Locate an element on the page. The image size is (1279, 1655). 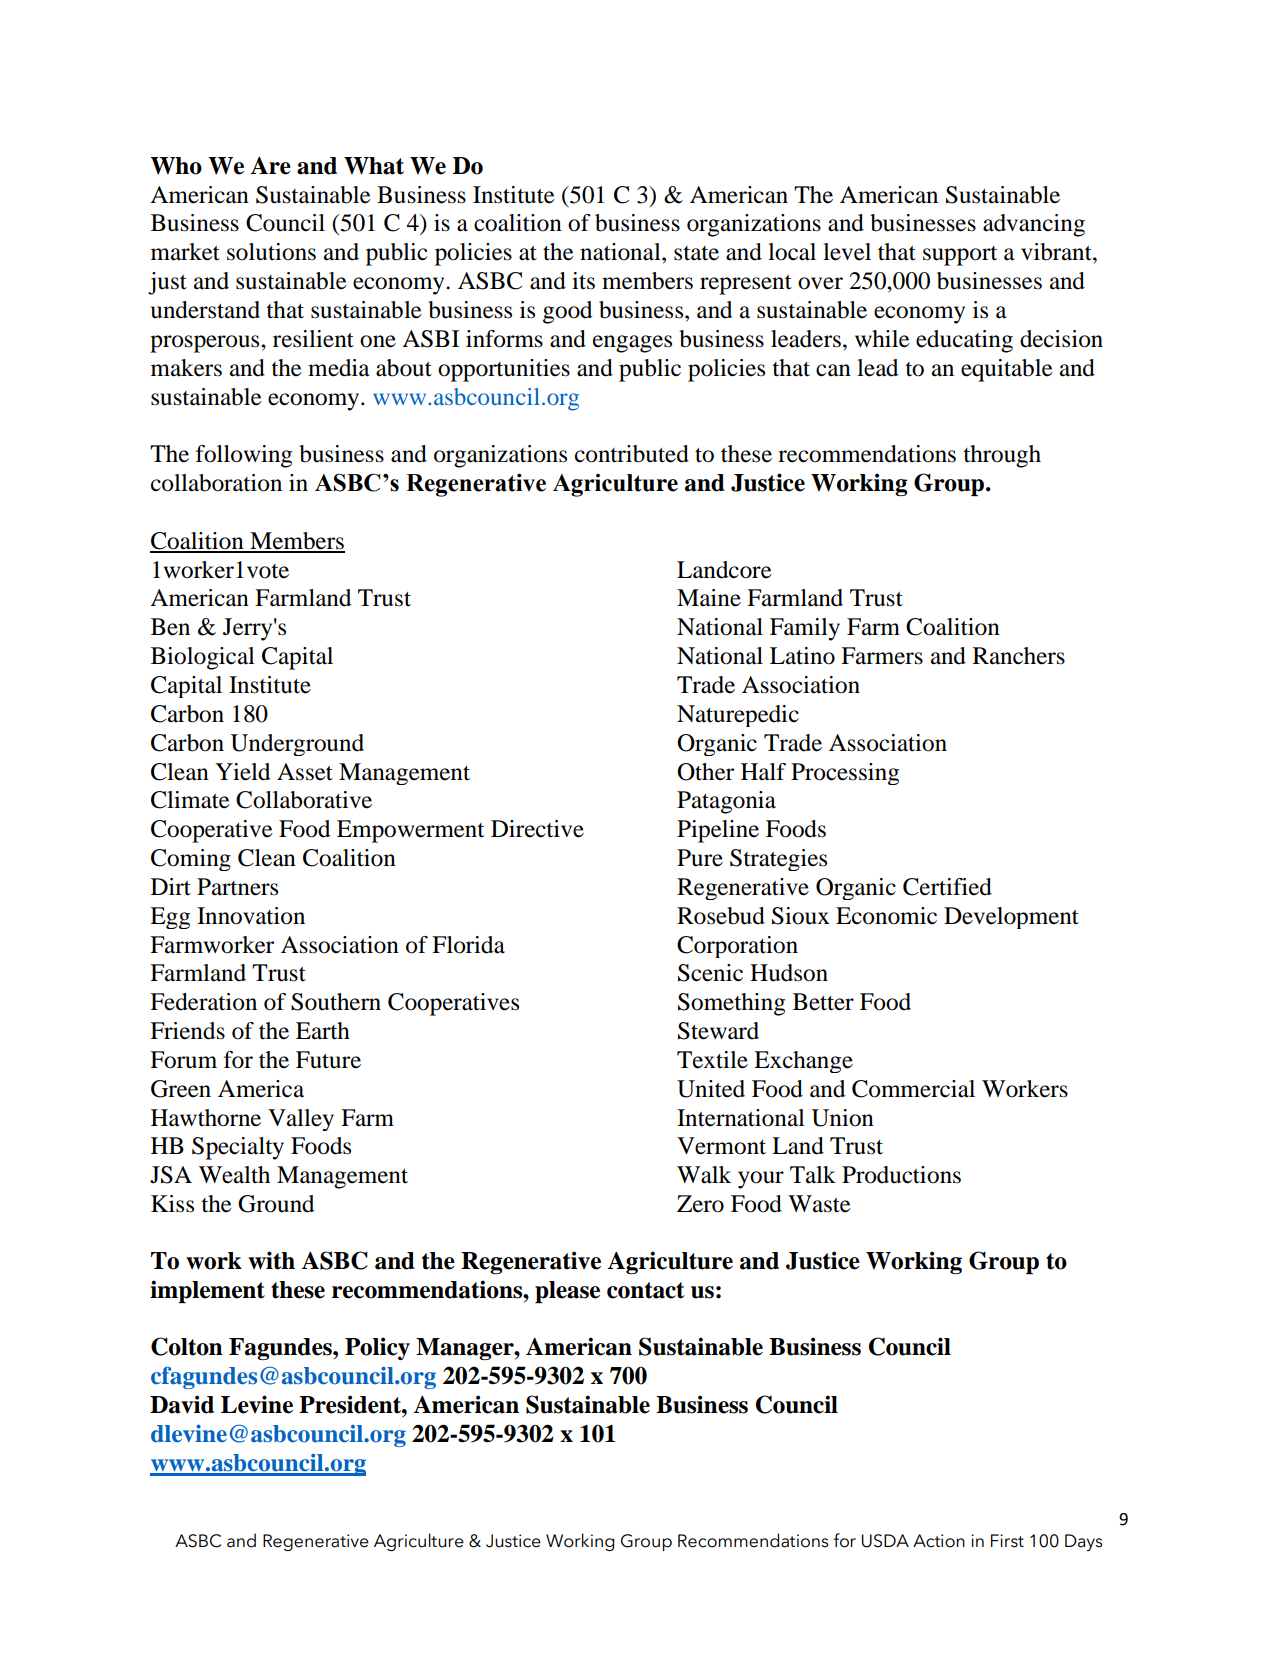
Commercial is located at coordinates (913, 1089).
